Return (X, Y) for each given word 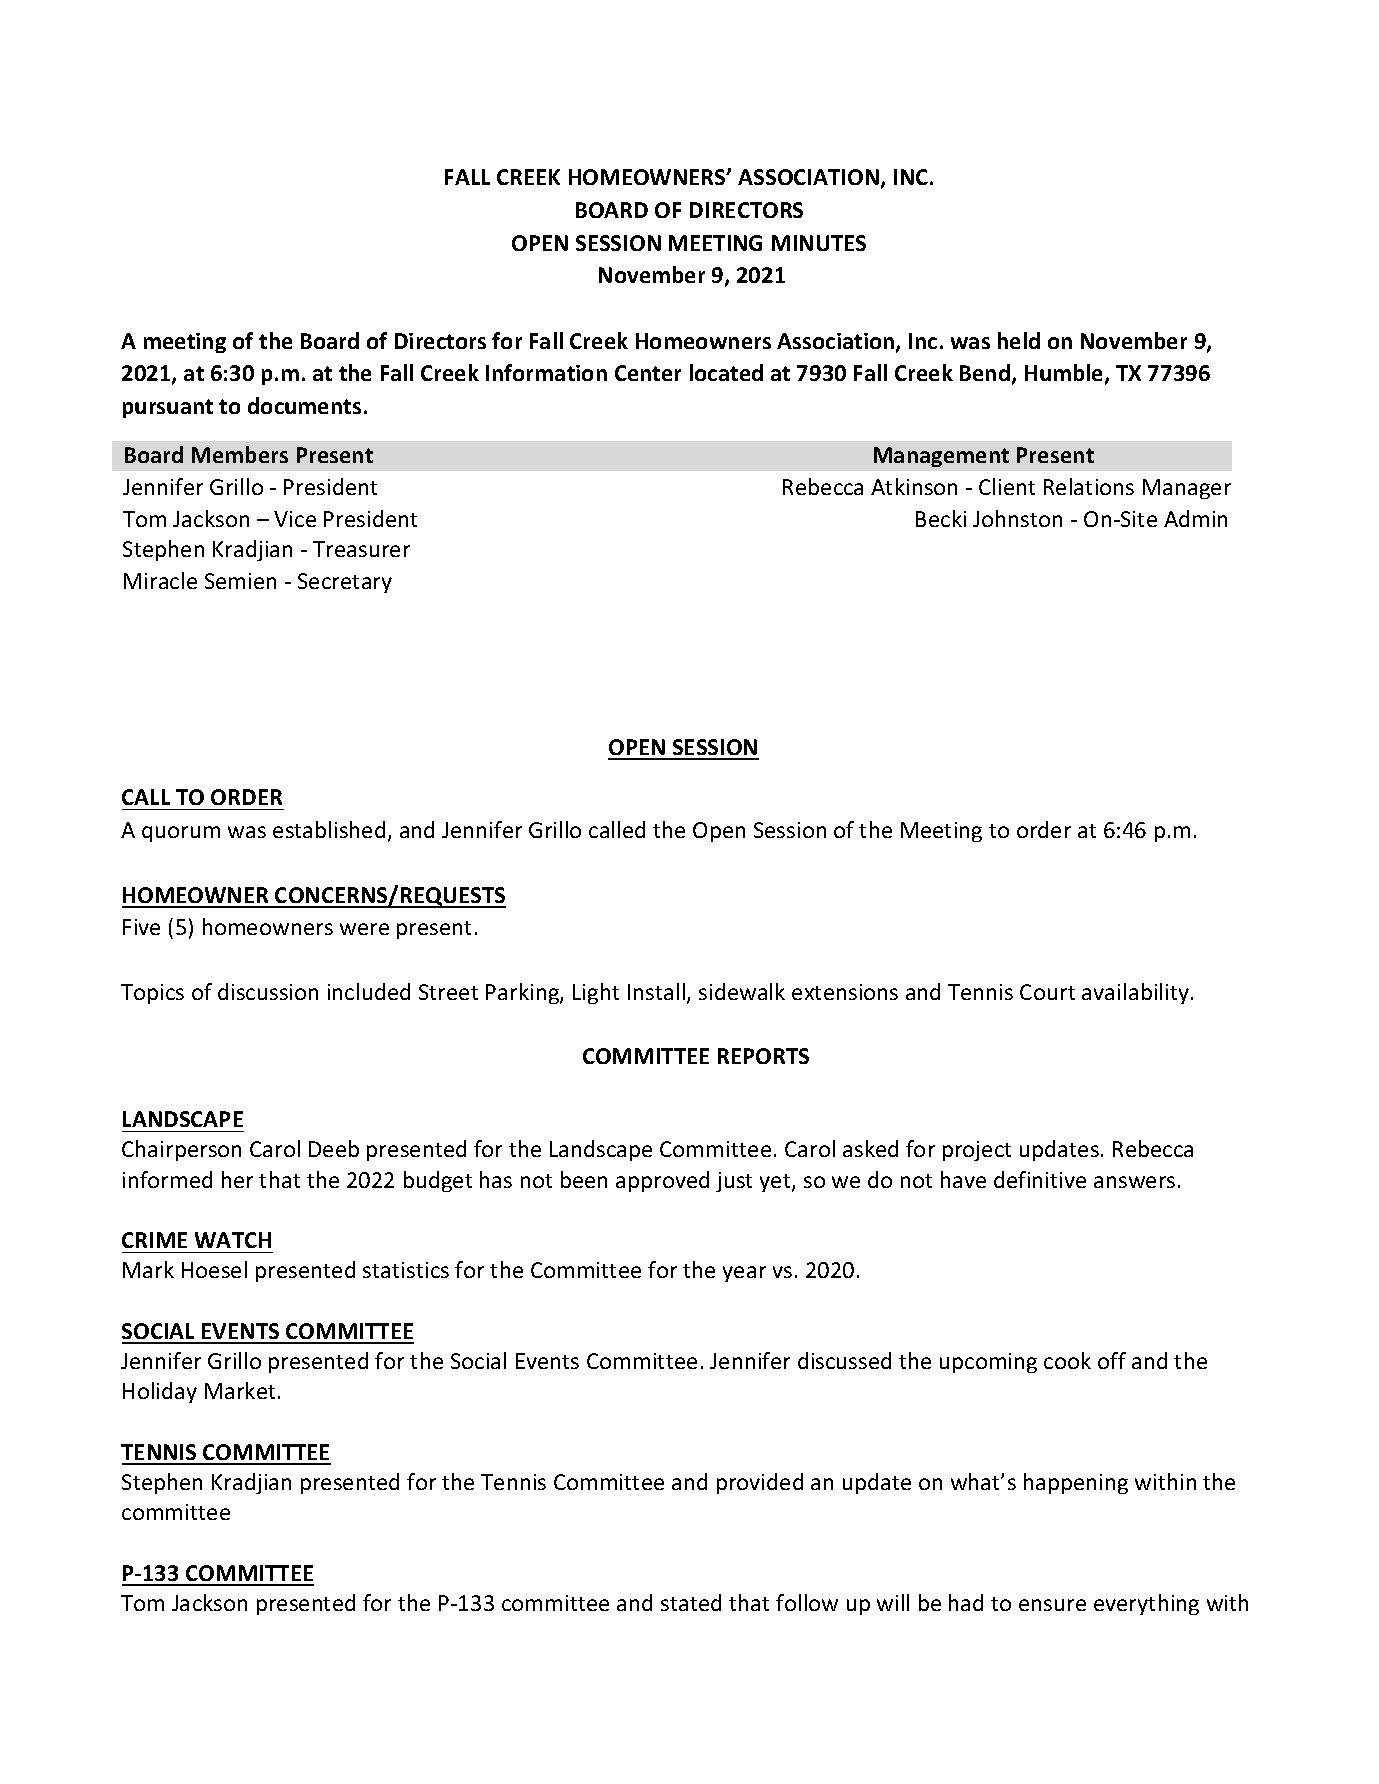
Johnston (1017, 518)
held (1019, 340)
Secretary (345, 583)
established (329, 829)
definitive (1040, 1179)
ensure (1052, 1605)
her (237, 1179)
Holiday (160, 1392)
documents (304, 405)
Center (648, 373)
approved (662, 1181)
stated (691, 1602)
